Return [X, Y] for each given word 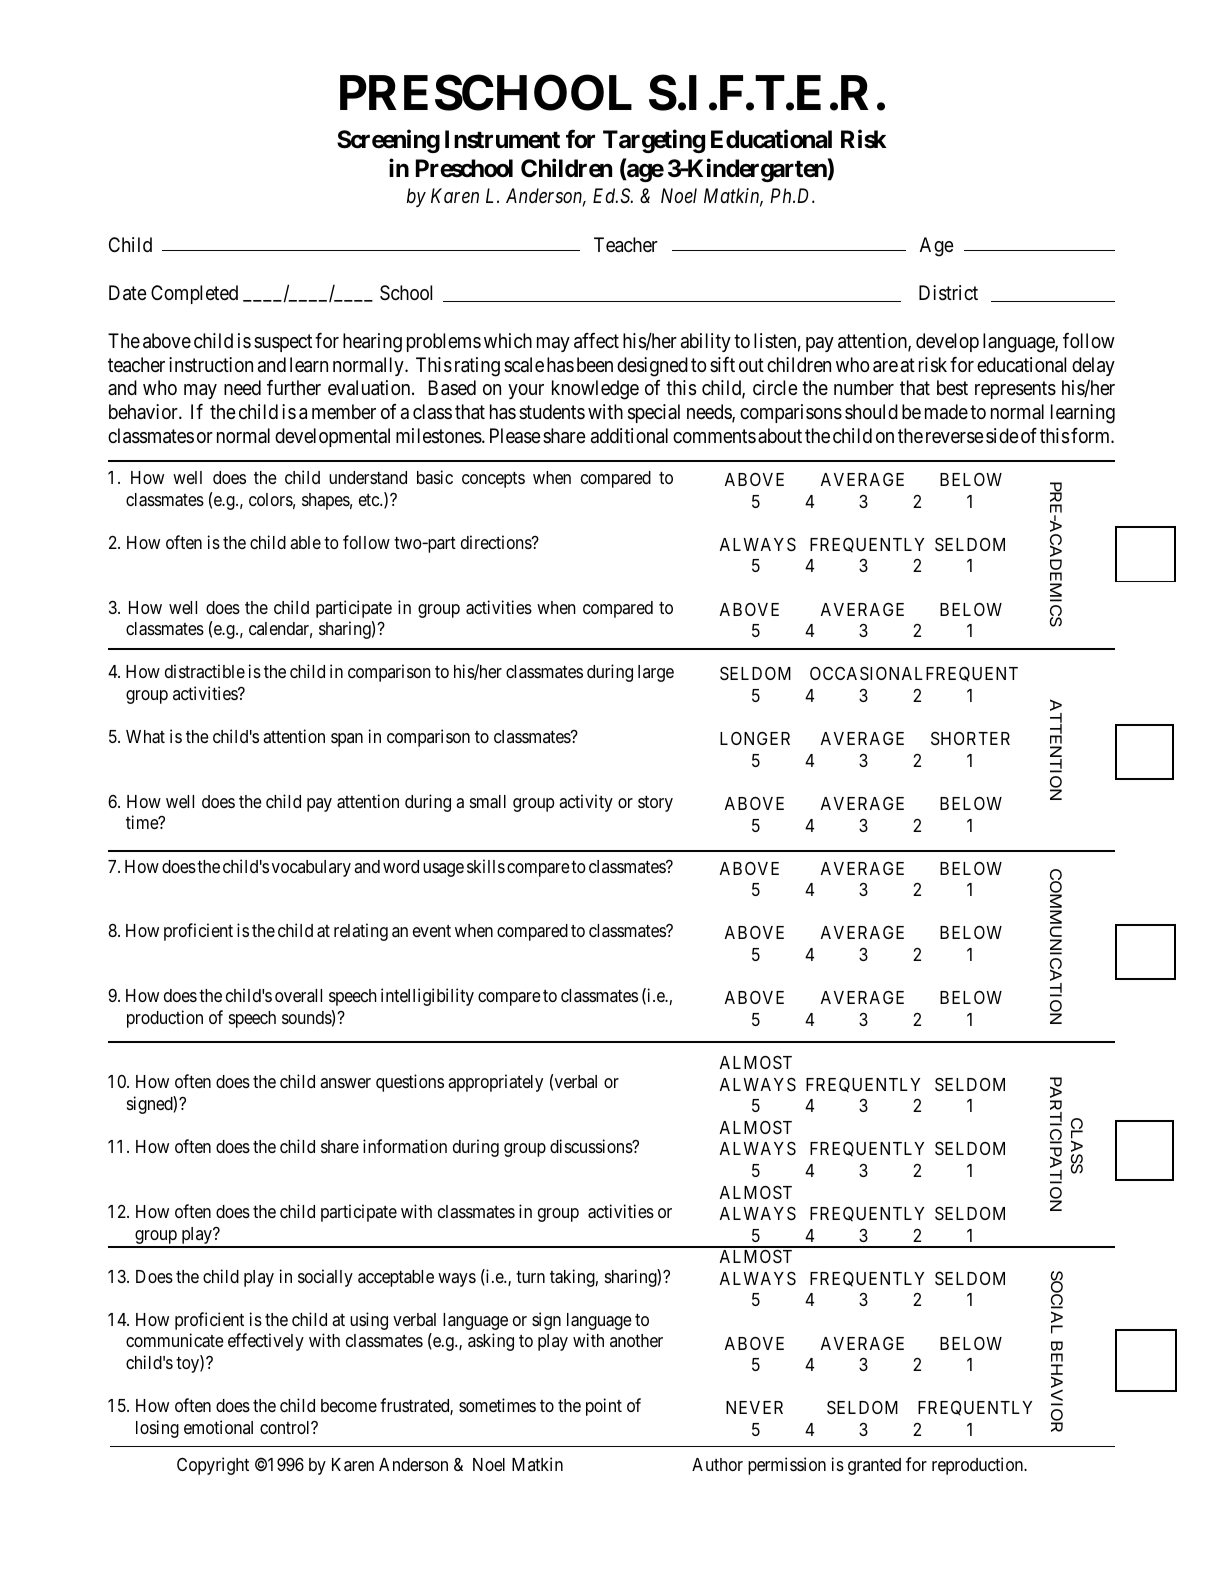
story [655, 804]
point [604, 1407]
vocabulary [311, 868]
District [948, 293]
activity [586, 803]
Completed [194, 294]
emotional [218, 1427]
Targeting [654, 141]
